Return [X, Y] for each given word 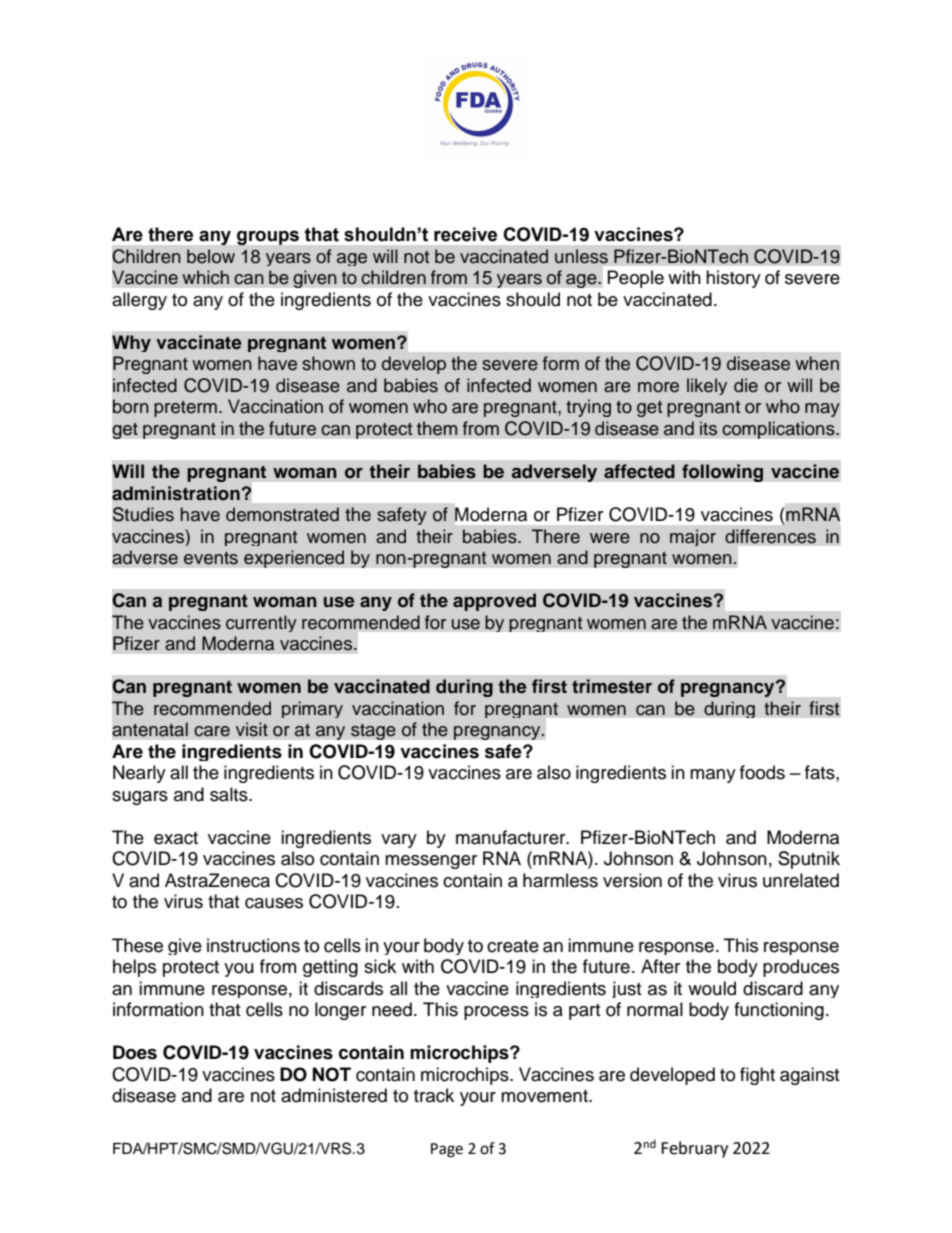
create [513, 946]
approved [494, 602]
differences [770, 536]
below [211, 256]
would [712, 988]
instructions [253, 945]
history [733, 279]
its [708, 428]
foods [762, 772]
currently [261, 623]
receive [465, 234]
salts [230, 794]
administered [334, 1095]
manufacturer [512, 837]
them [437, 428]
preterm [185, 409]
